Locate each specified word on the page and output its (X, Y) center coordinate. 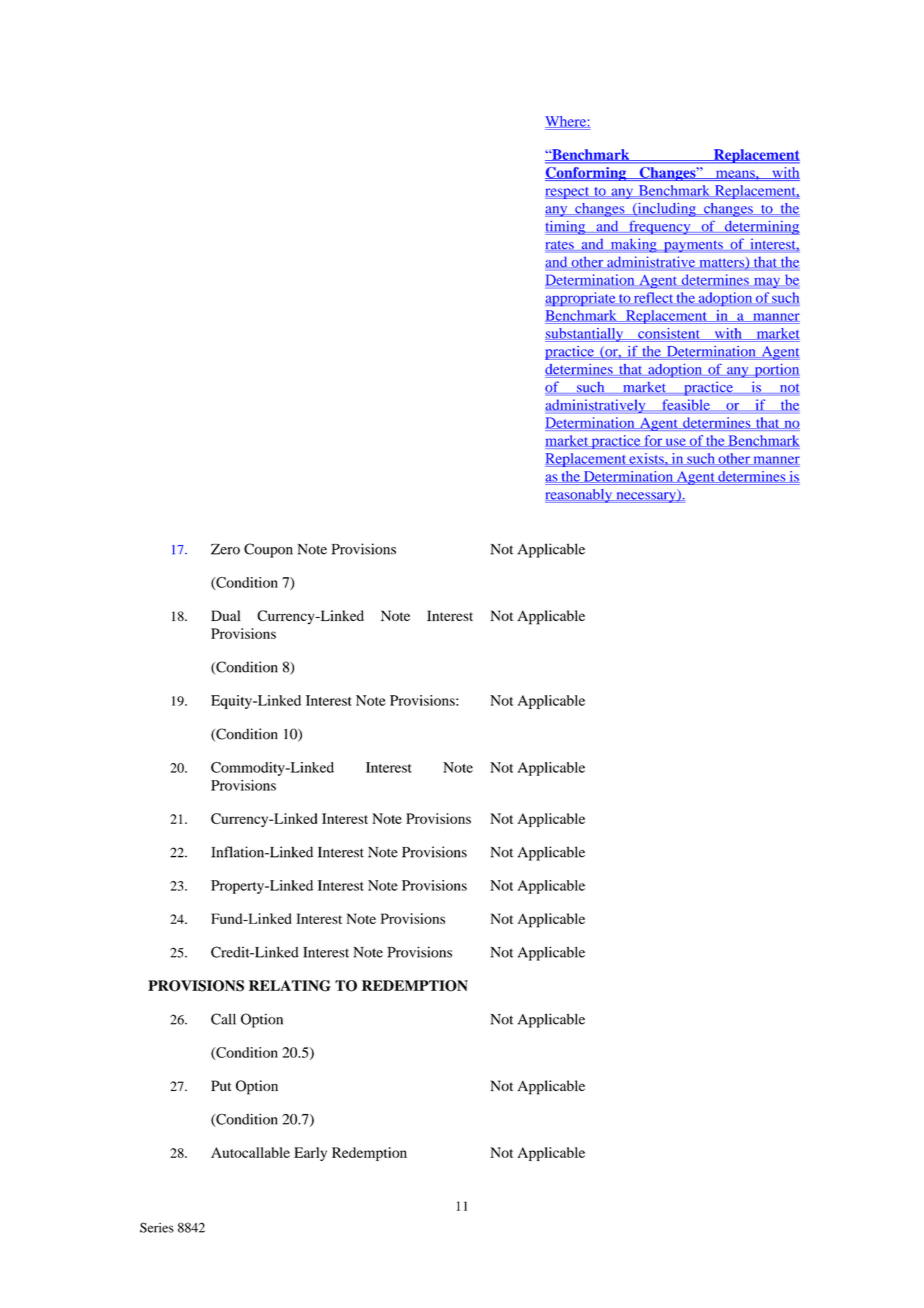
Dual (225, 615)
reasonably (579, 496)
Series (157, 1227)
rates (560, 246)
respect (568, 193)
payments (693, 246)
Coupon (268, 550)
